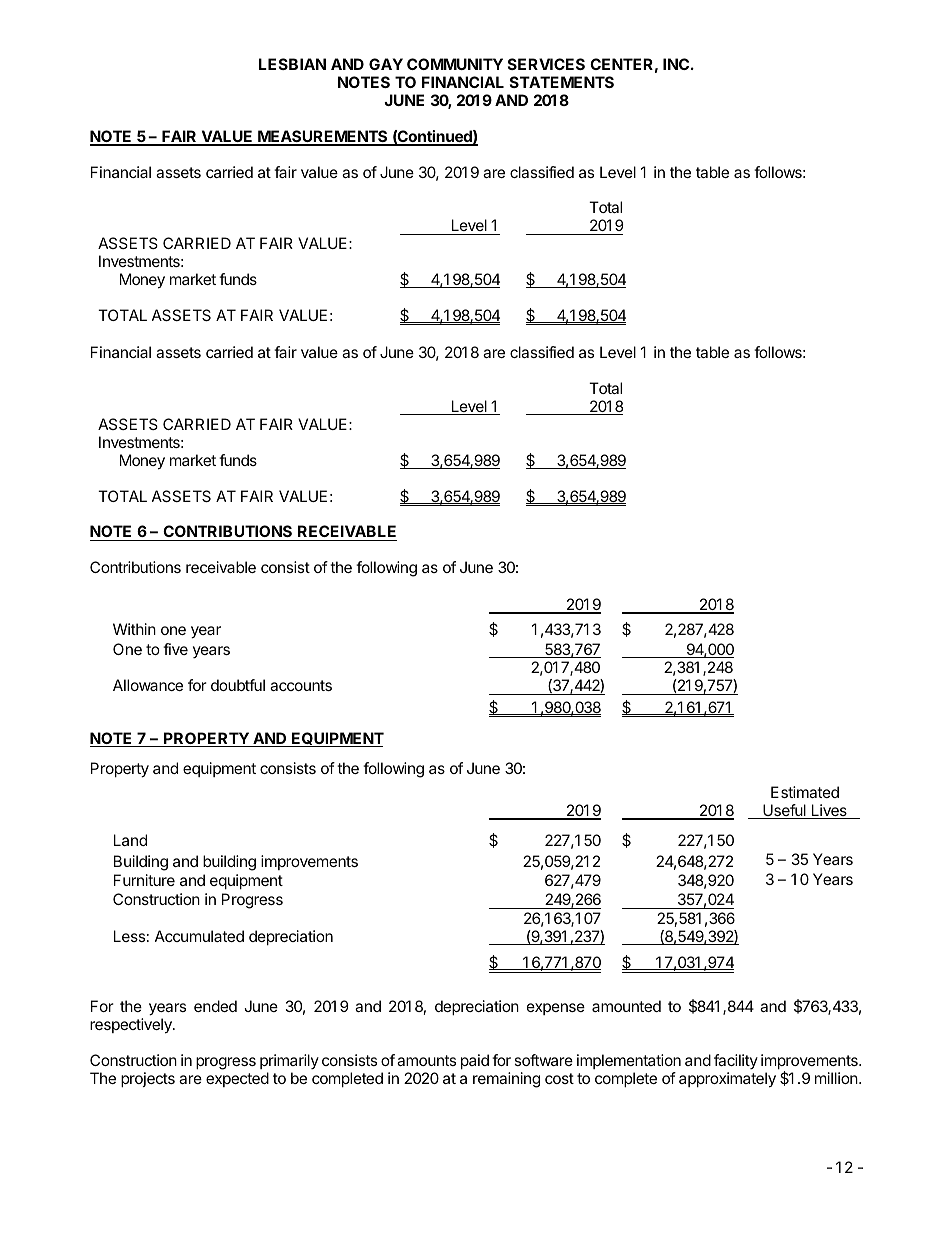  What do you see at coordinates (736, 1061) in the document?
I see `facility` at bounding box center [736, 1061].
